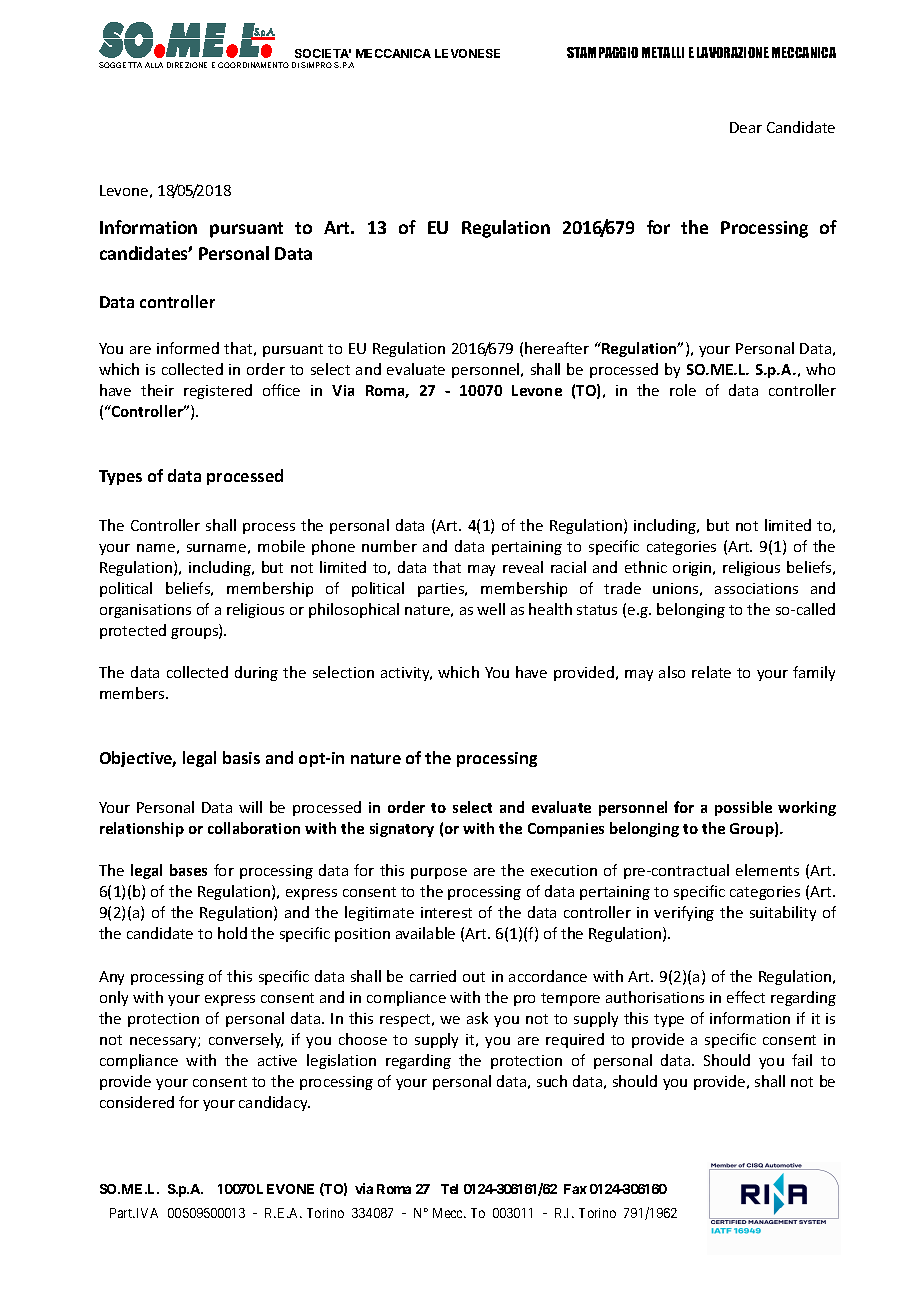  Describe the element at coordinates (746, 127) in the screenshot. I see `Dear` at that location.
